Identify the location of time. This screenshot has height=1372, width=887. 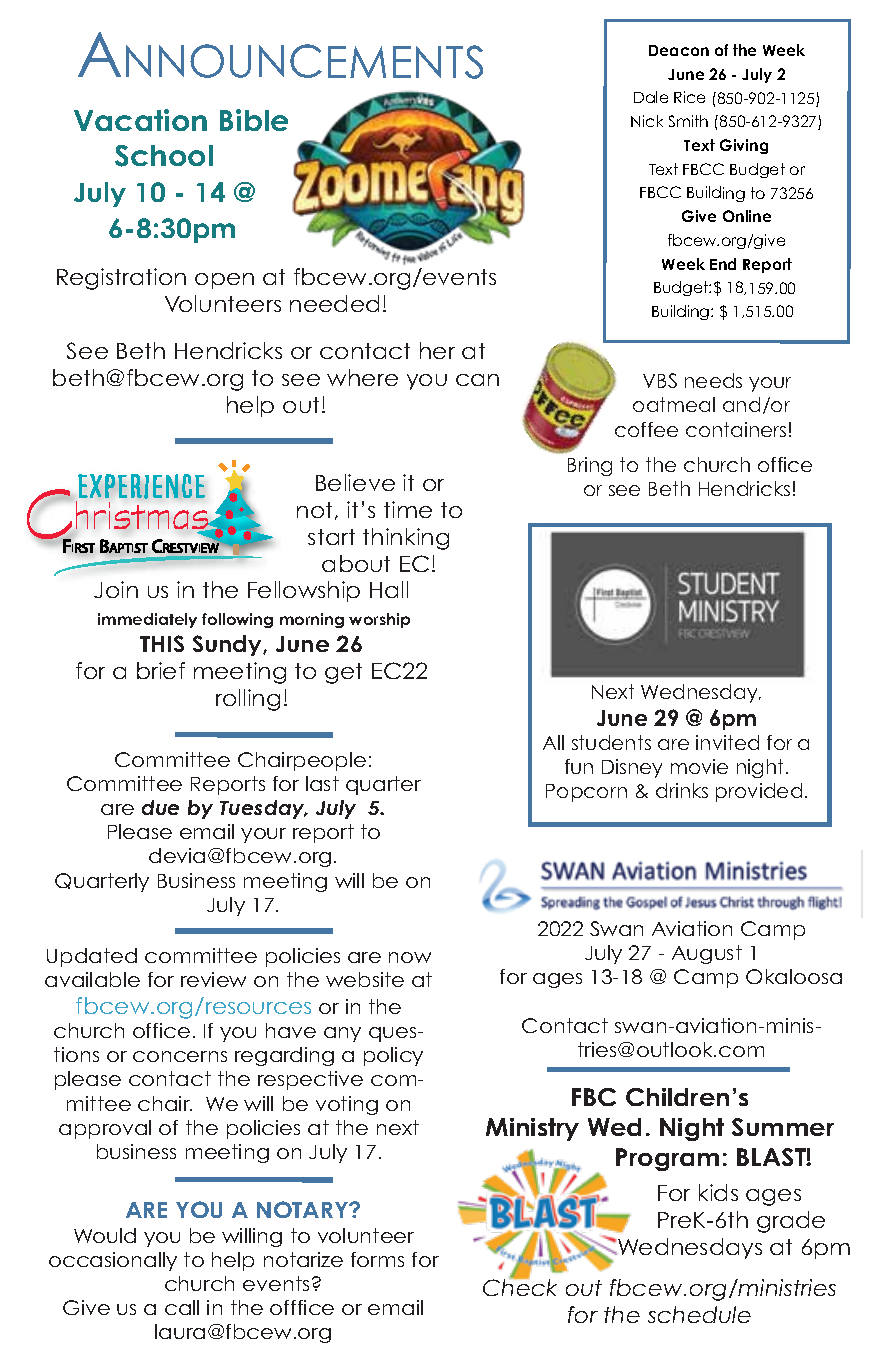
(408, 509).
